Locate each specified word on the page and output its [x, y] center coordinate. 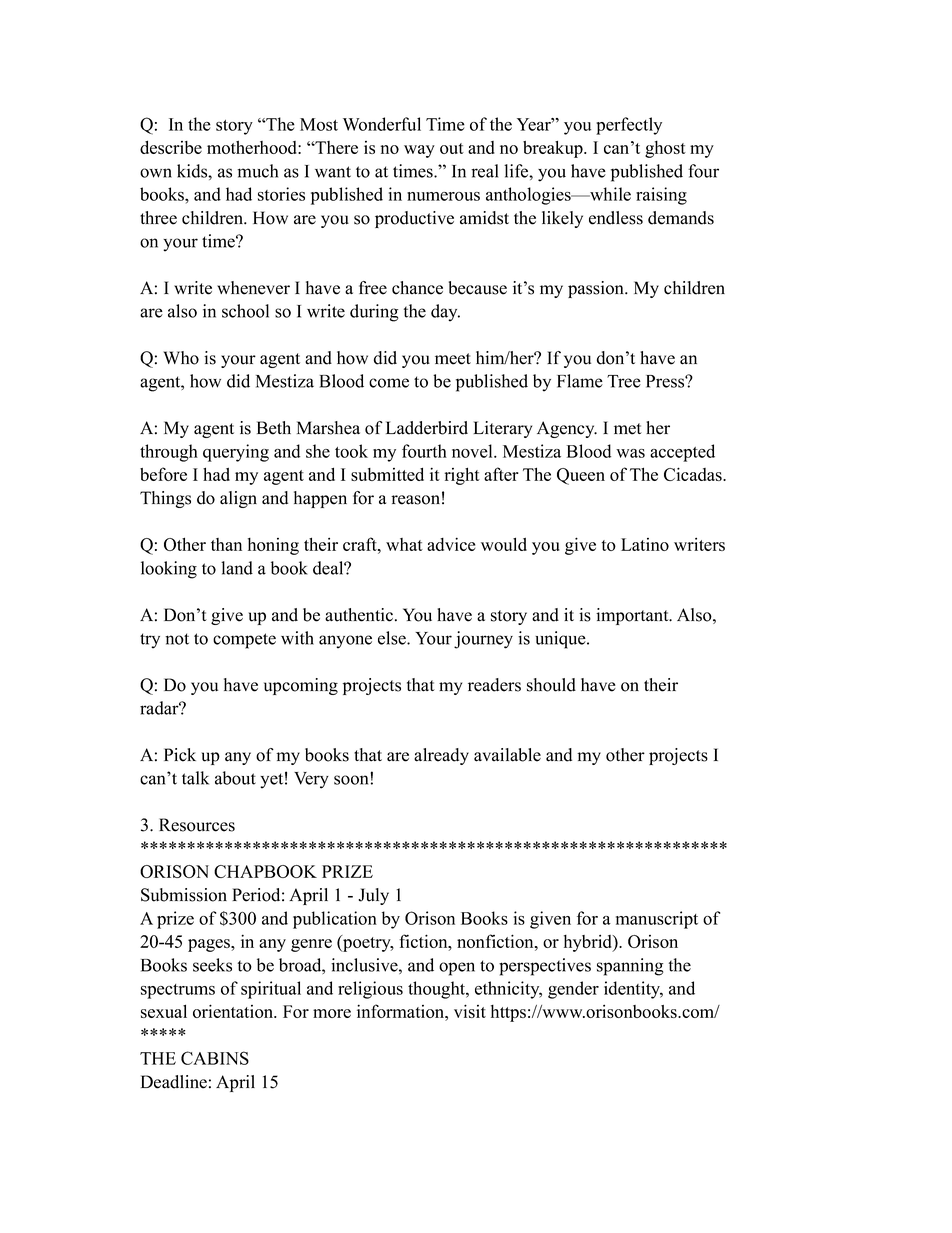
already [441, 756]
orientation [234, 1011]
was [630, 453]
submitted [387, 474]
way [419, 151]
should [551, 685]
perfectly [629, 126]
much [257, 171]
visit [470, 1011]
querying [236, 453]
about [235, 778]
